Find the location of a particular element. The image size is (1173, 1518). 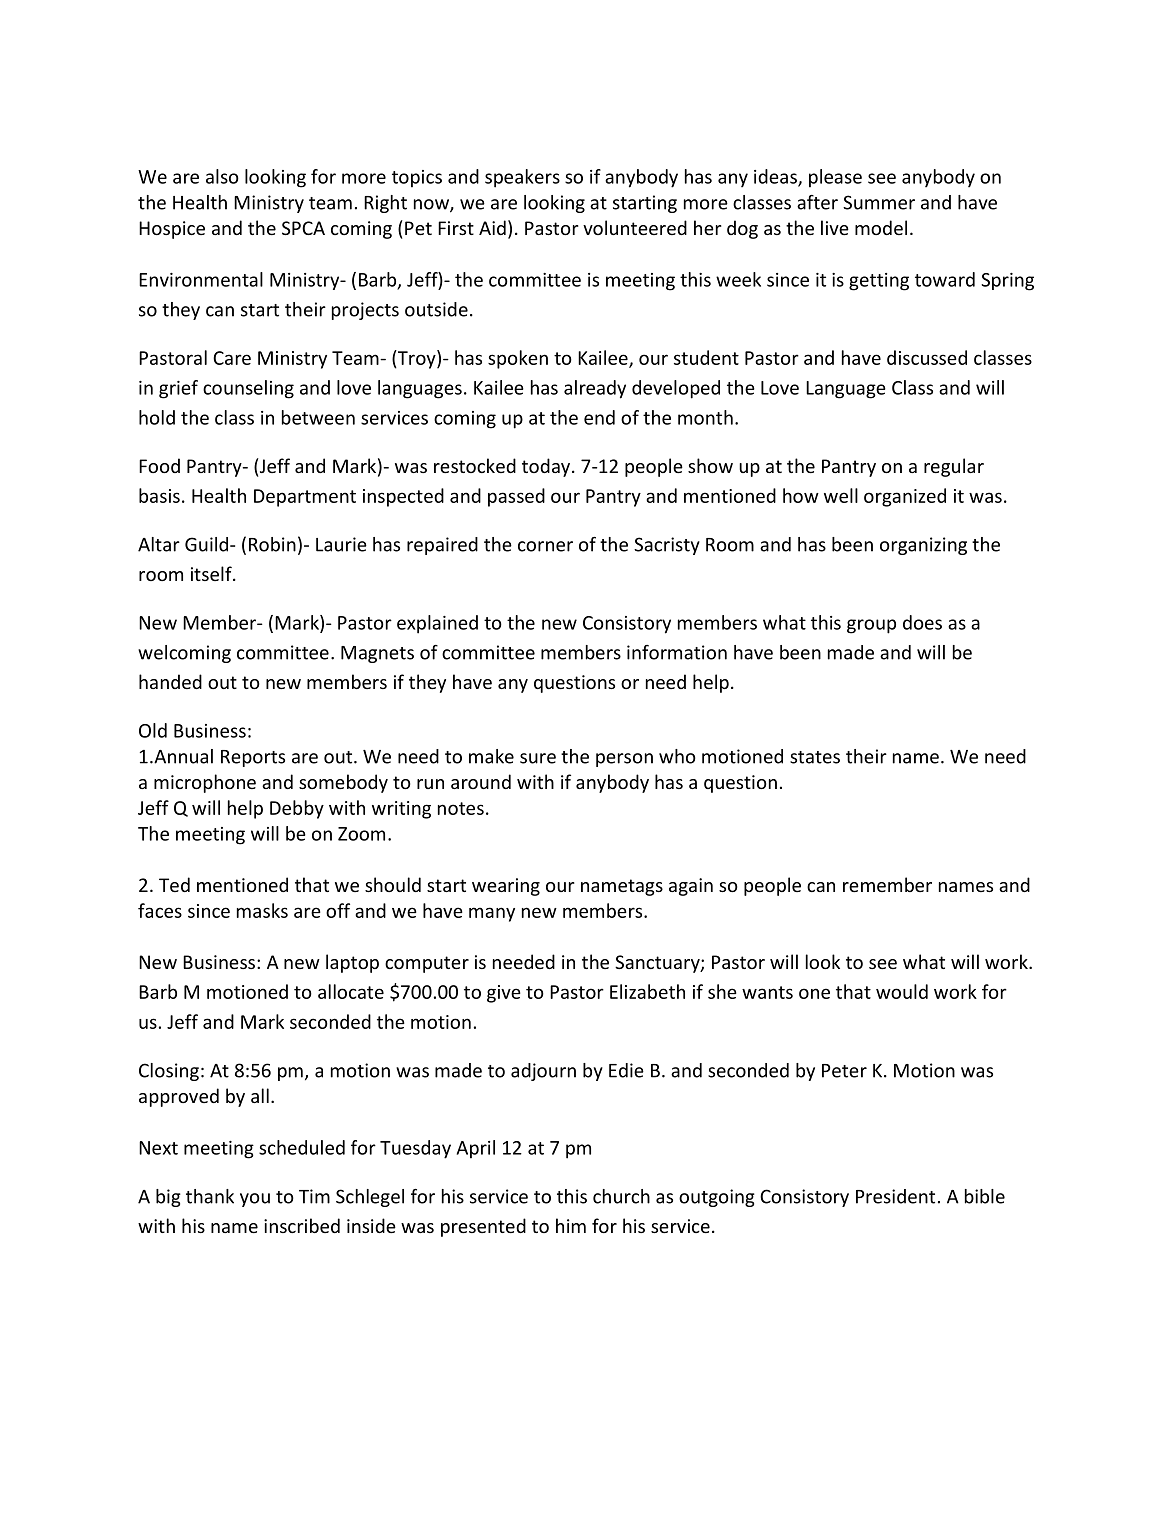

volunteered is located at coordinates (635, 227).
